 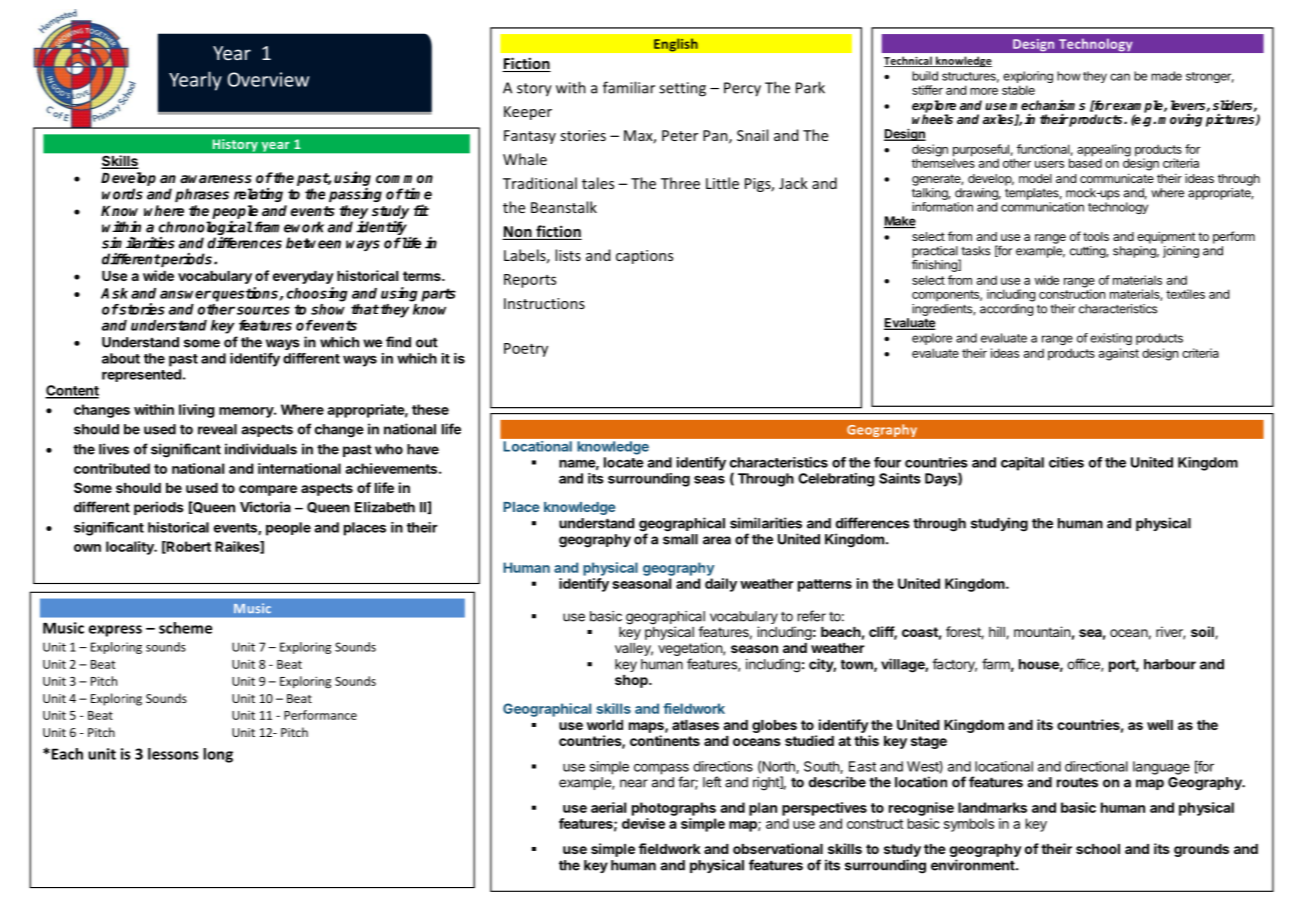 What do you see at coordinates (268, 79) in the screenshot?
I see `Overview` at bounding box center [268, 79].
